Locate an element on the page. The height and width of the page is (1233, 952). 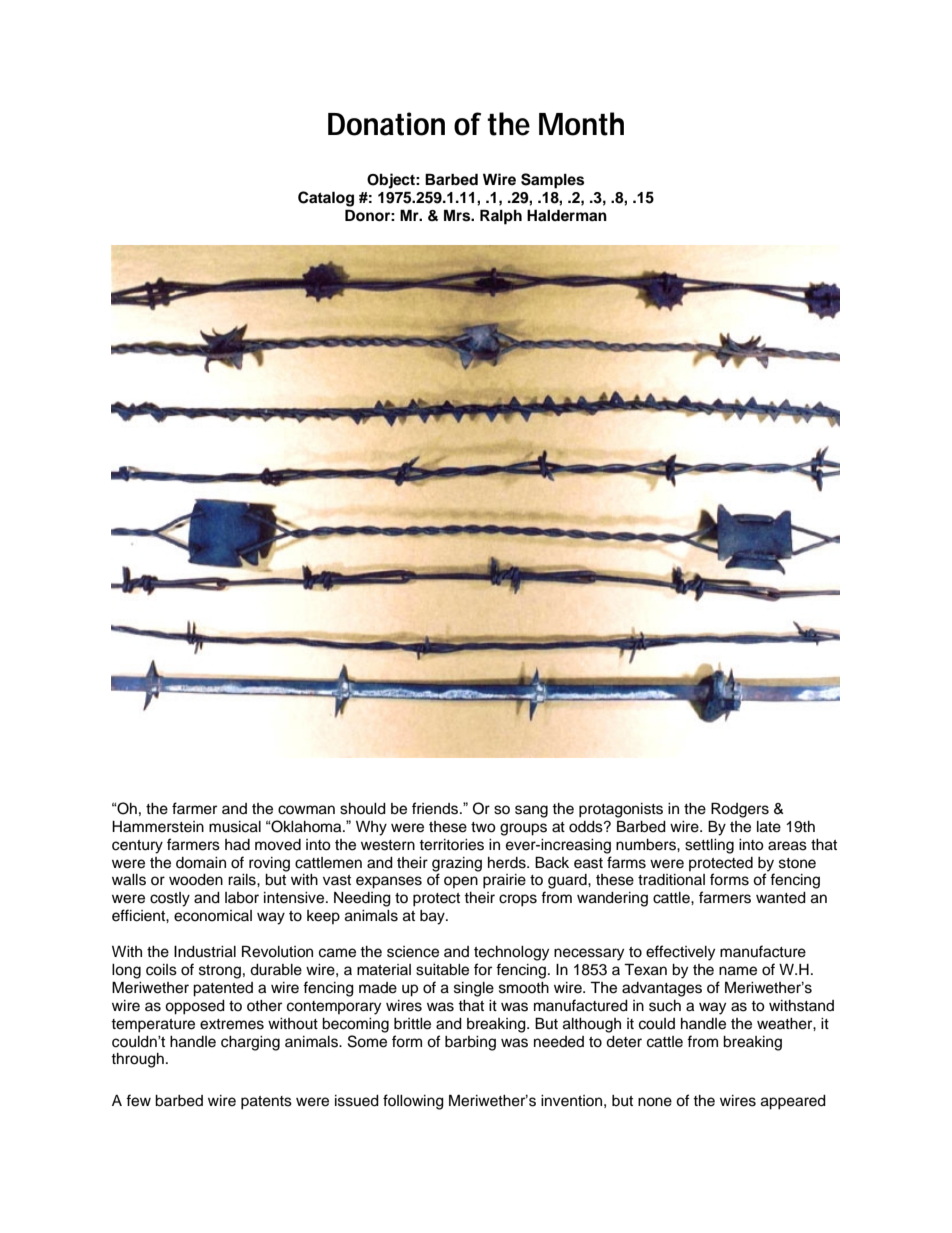
Catalog is located at coordinates (326, 199).
